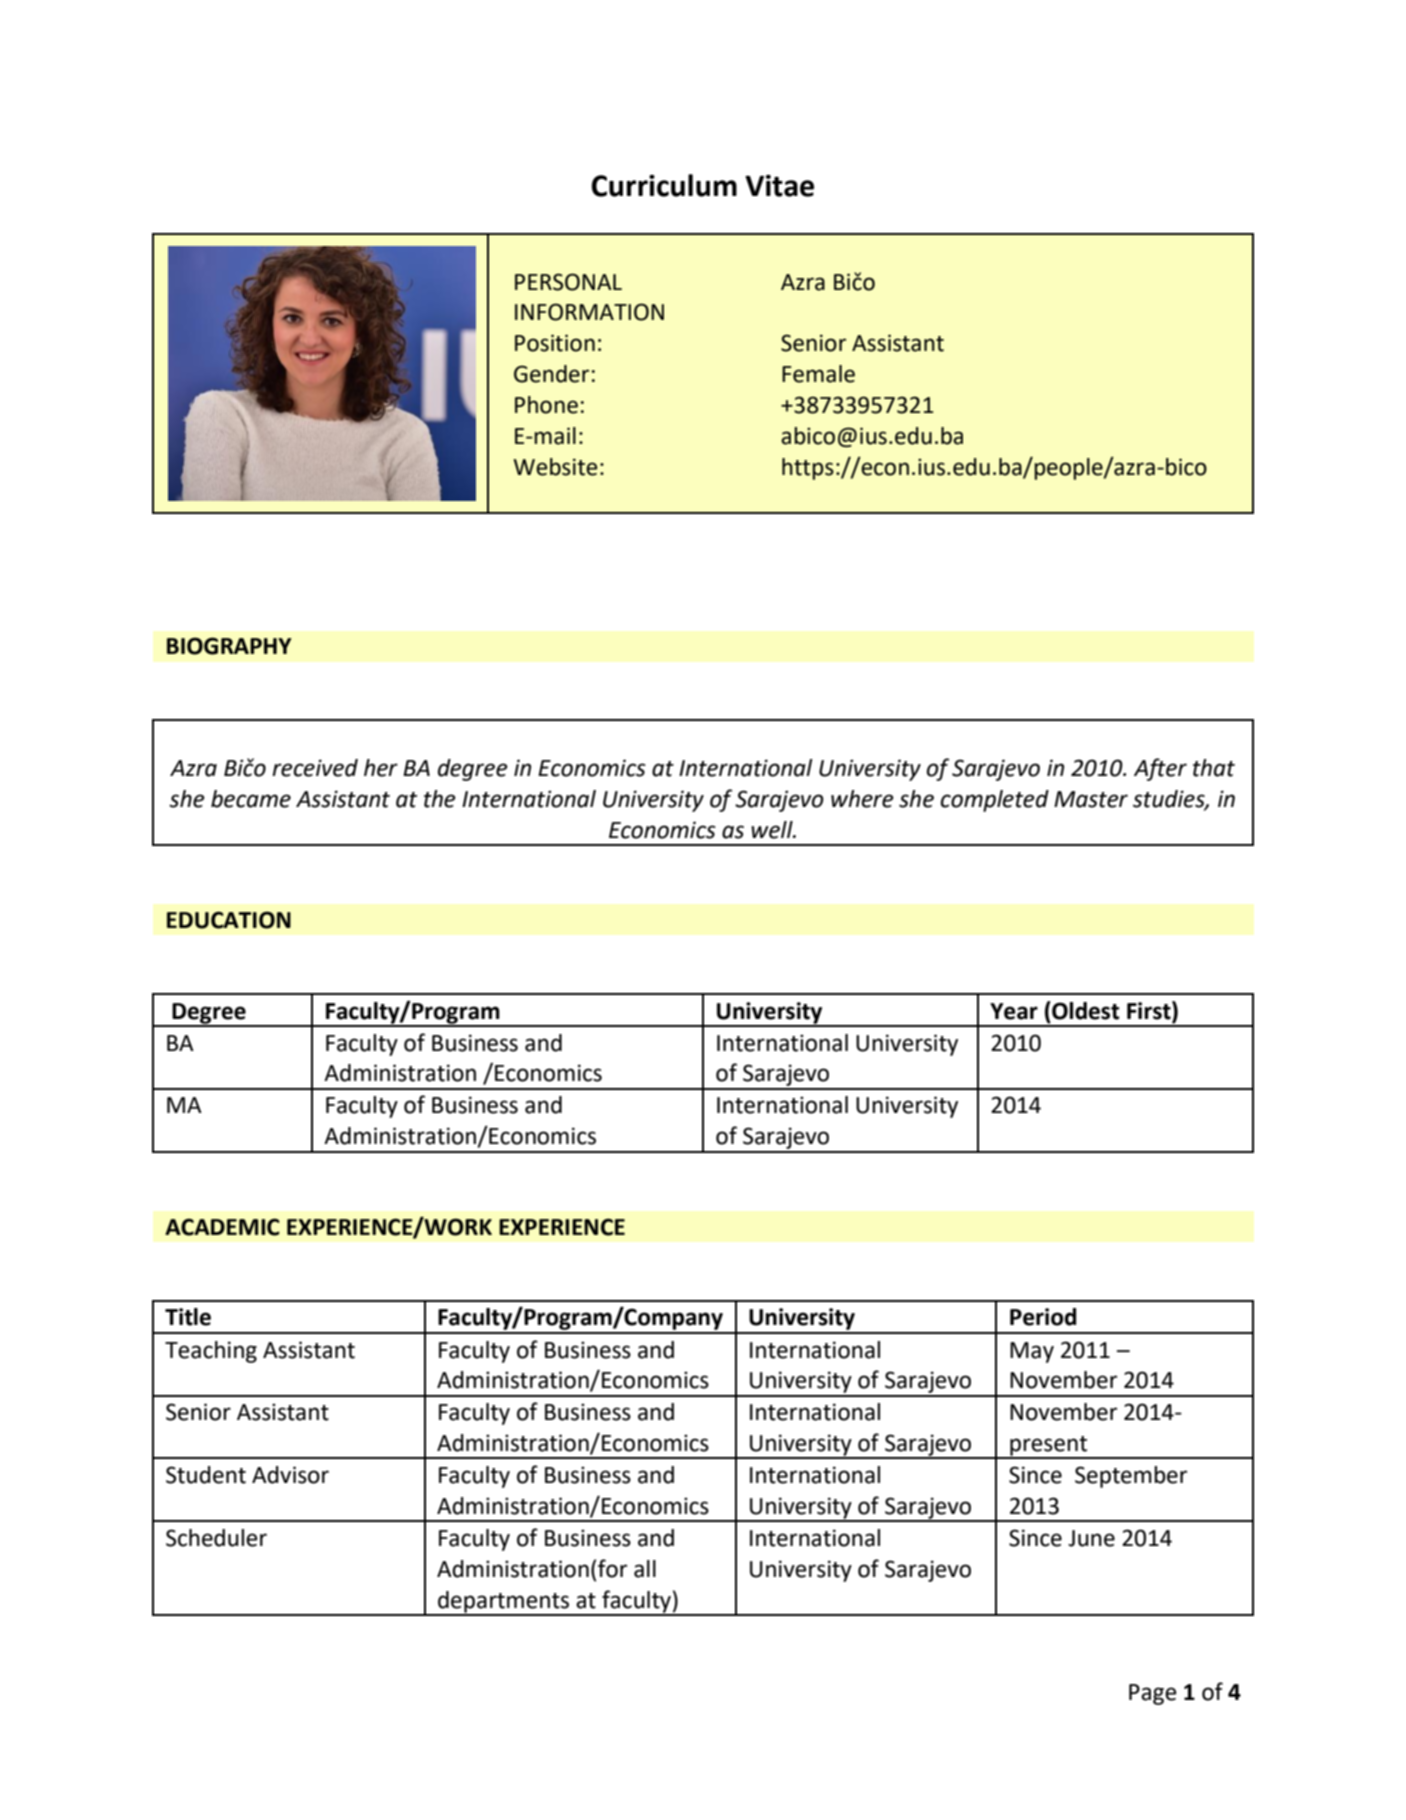  What do you see at coordinates (1160, 769) in the screenshot?
I see `After` at bounding box center [1160, 769].
